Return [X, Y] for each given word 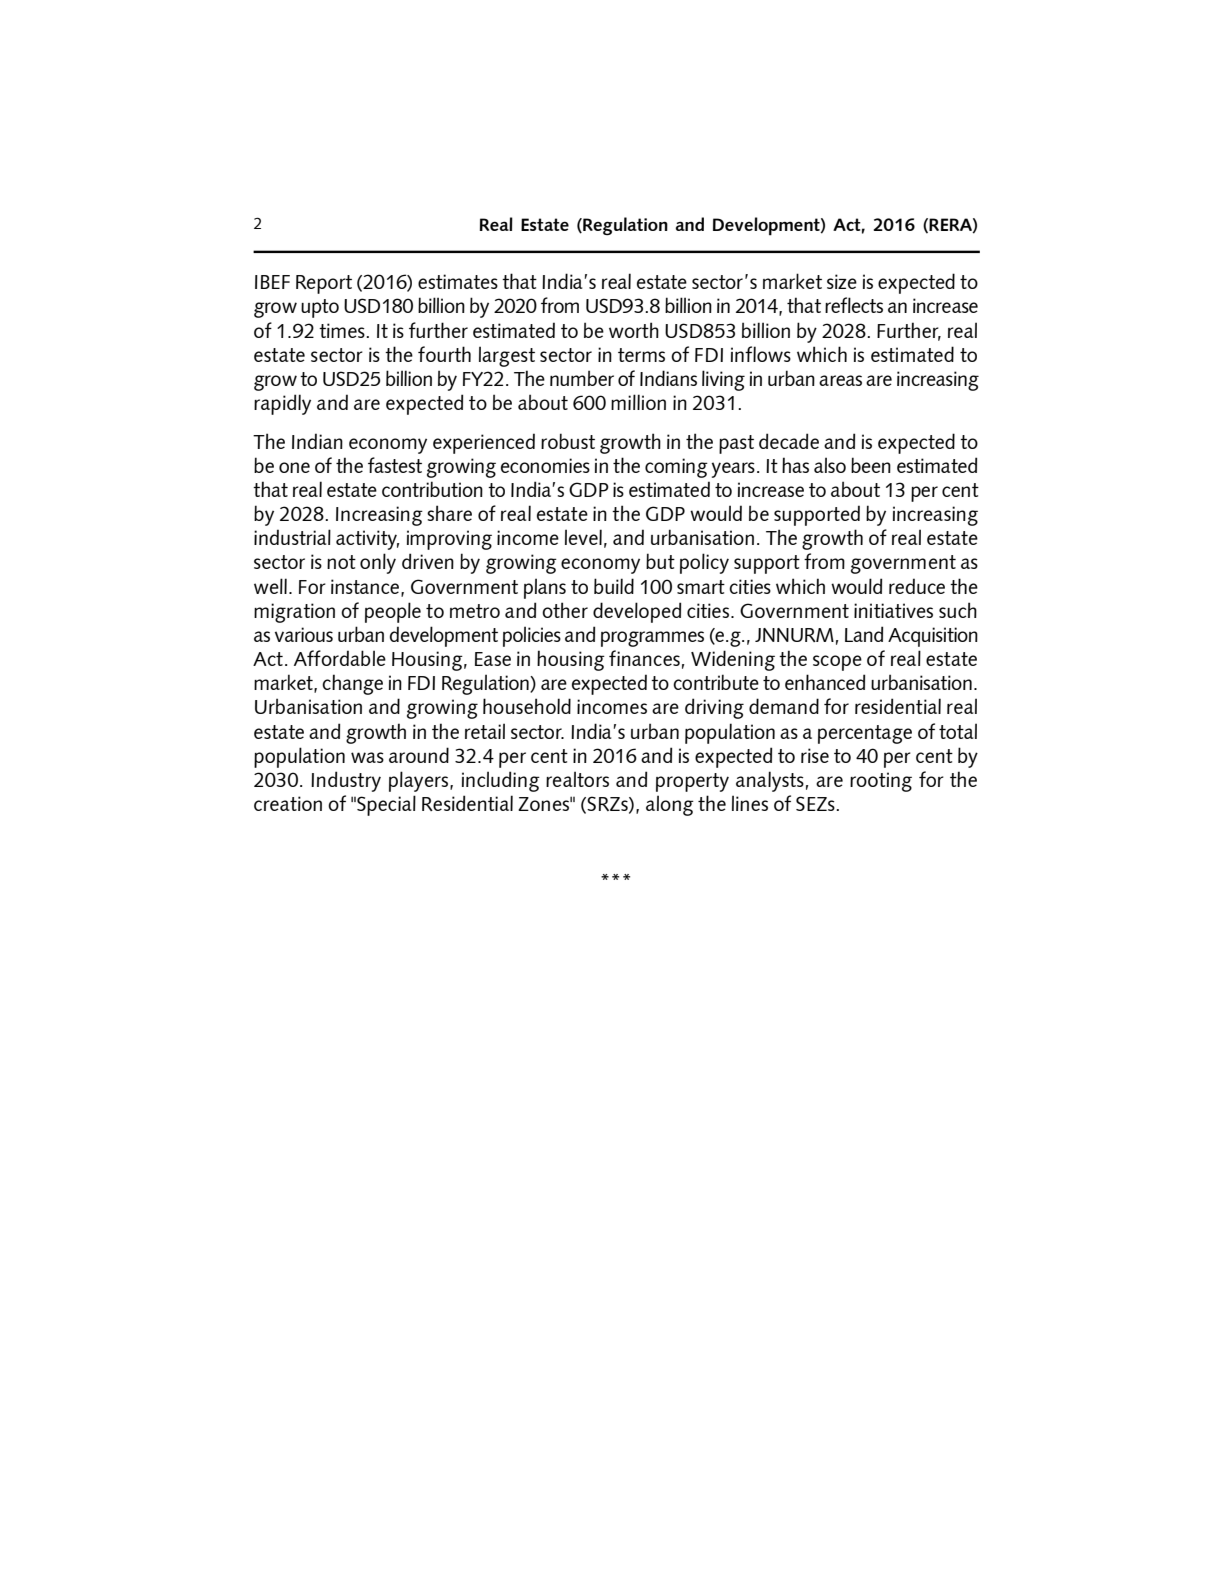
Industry [346, 781]
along [670, 805]
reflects [854, 305]
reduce [917, 586]
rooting [881, 782]
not [341, 562]
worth [634, 330]
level [583, 537]
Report [324, 284]
